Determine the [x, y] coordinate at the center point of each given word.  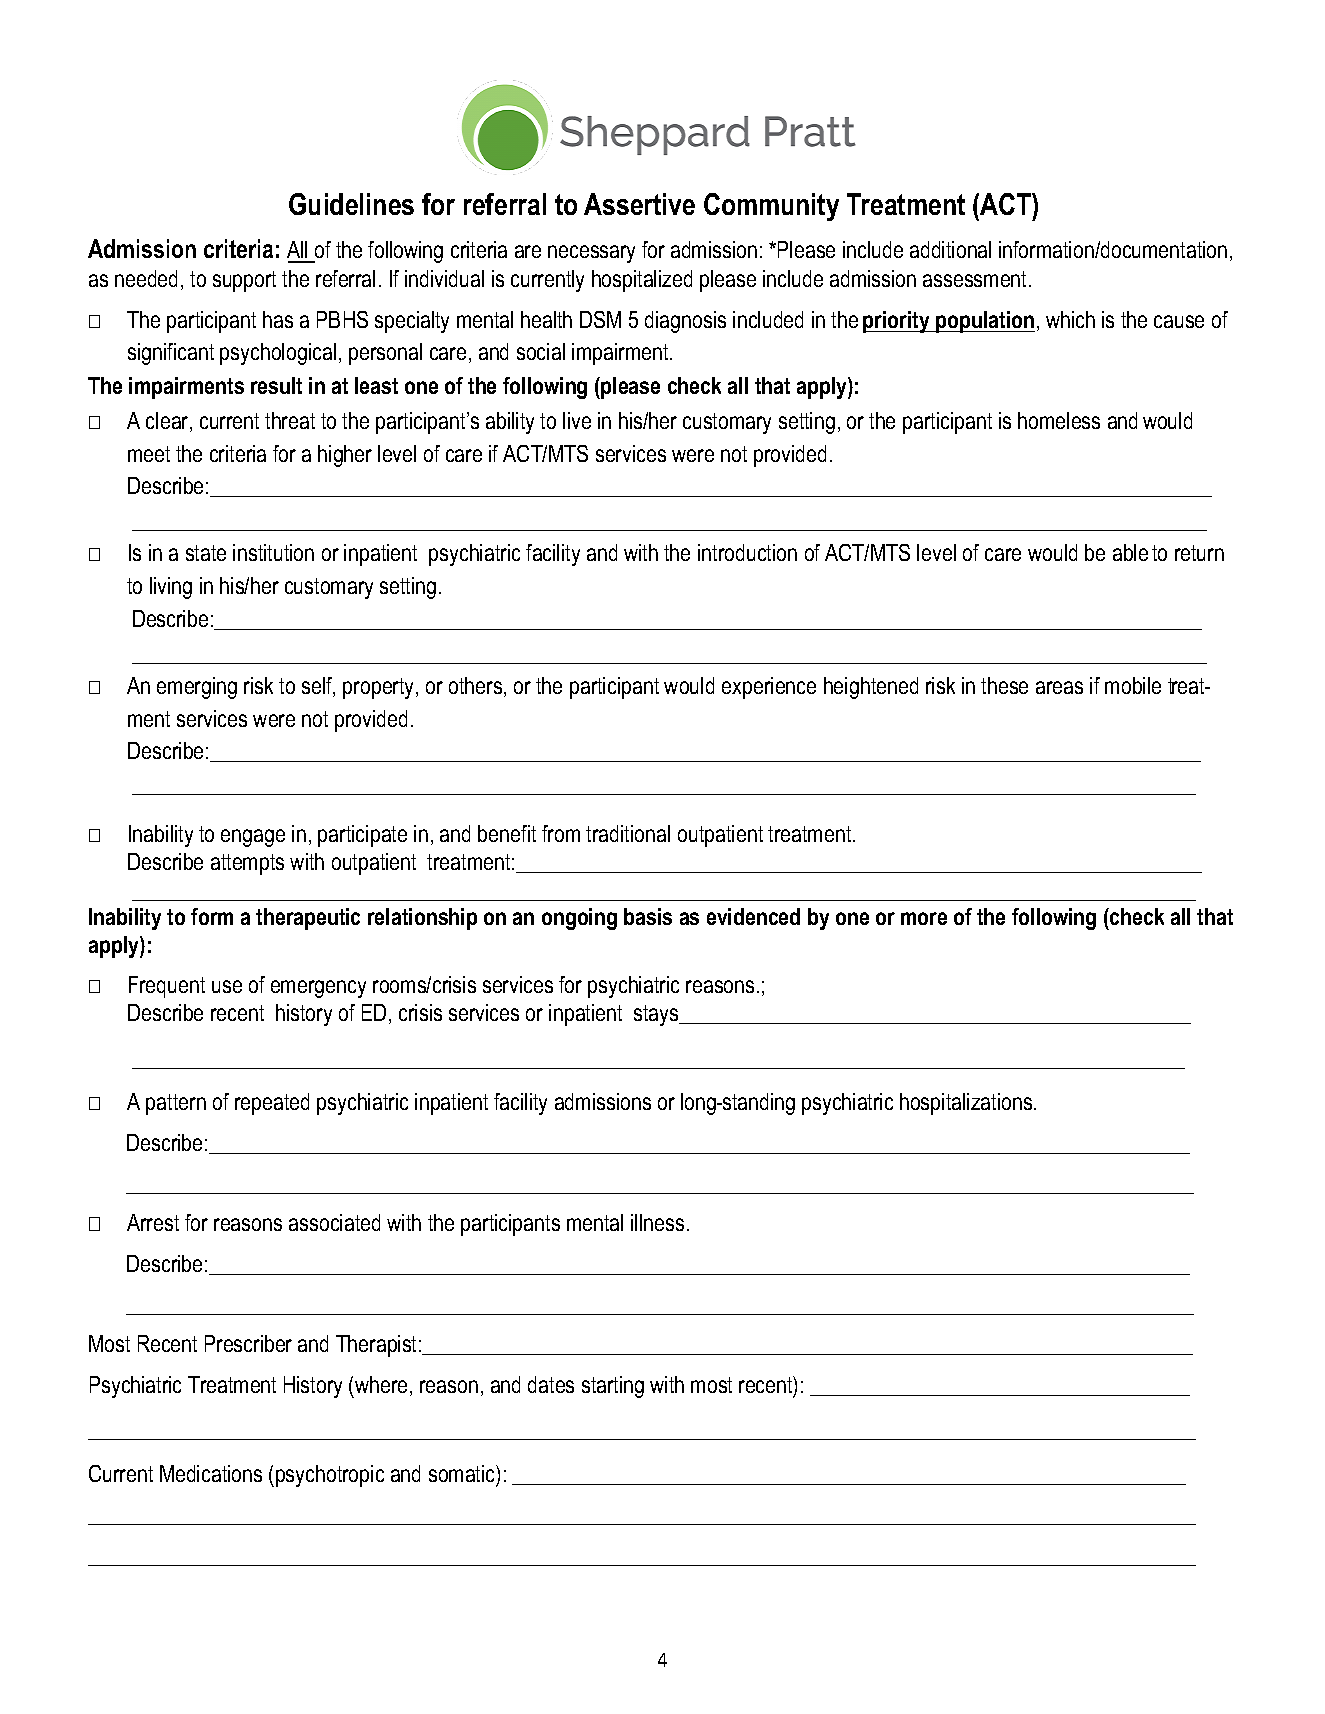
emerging [197, 688]
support [244, 281]
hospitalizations [967, 1104]
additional [950, 249]
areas [1059, 687]
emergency [318, 989]
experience [769, 688]
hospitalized [642, 281]
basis [648, 916]
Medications [211, 1473]
